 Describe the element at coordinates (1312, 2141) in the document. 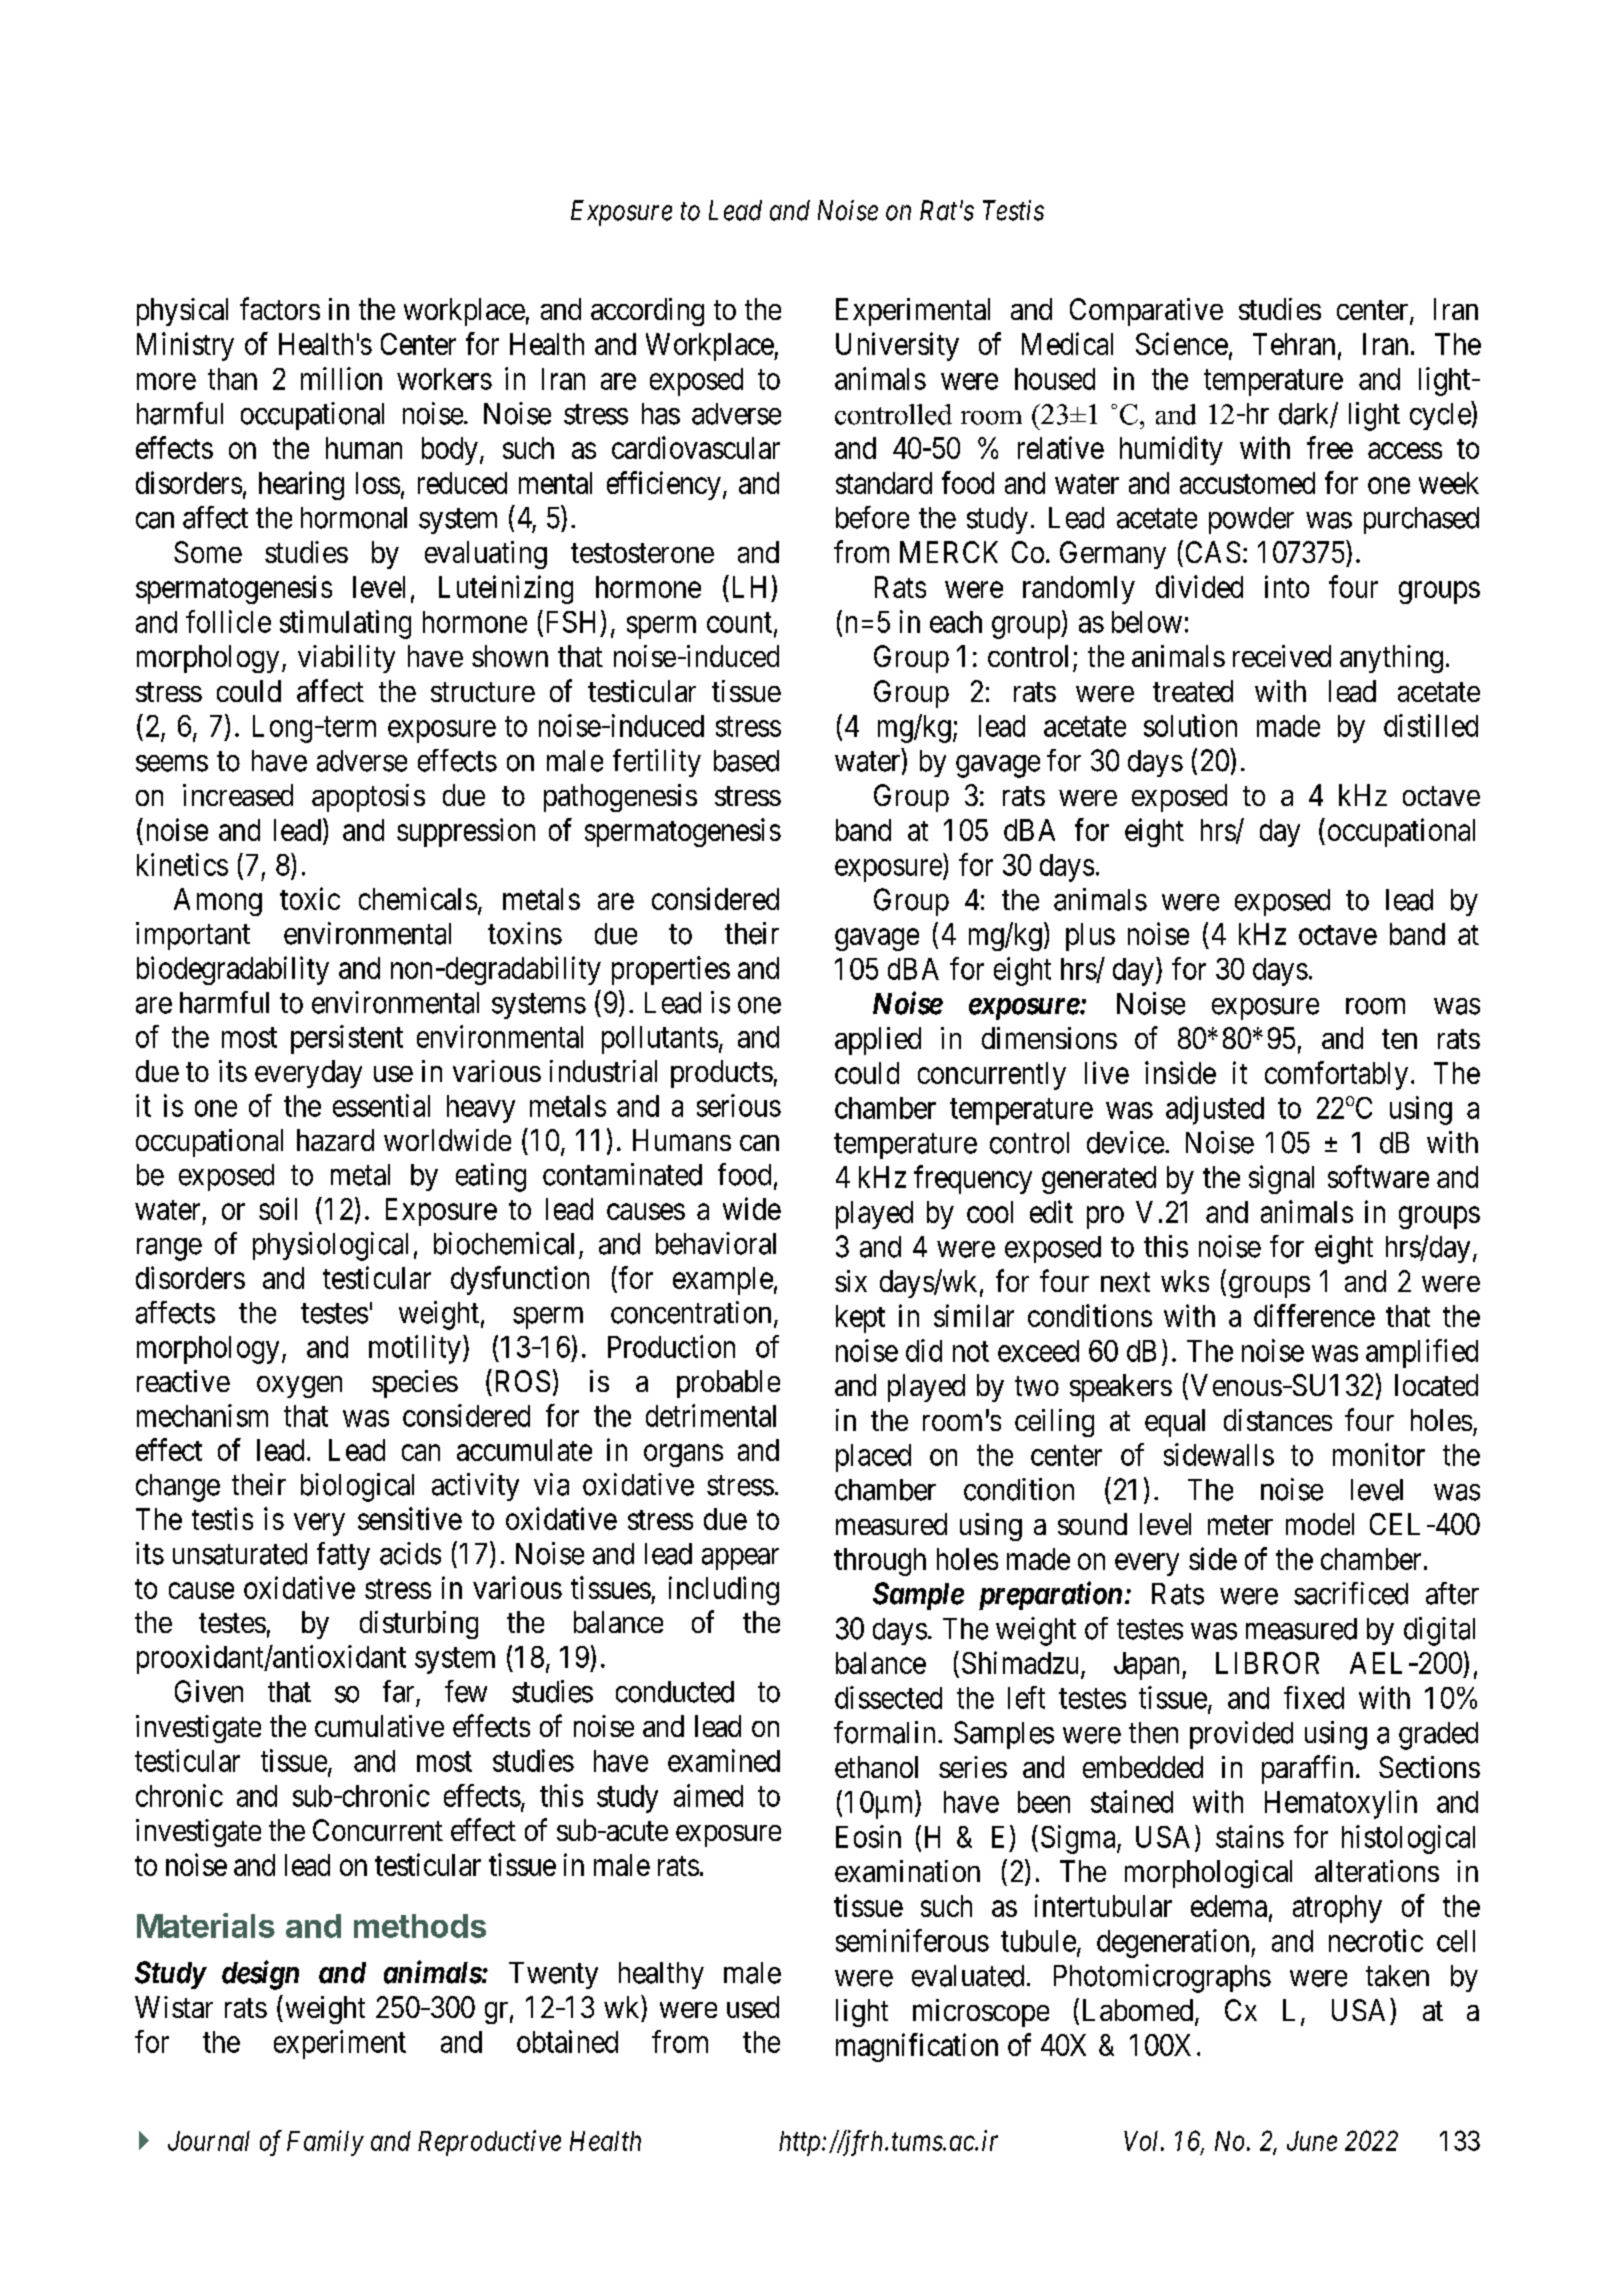

I see `June` at that location.
